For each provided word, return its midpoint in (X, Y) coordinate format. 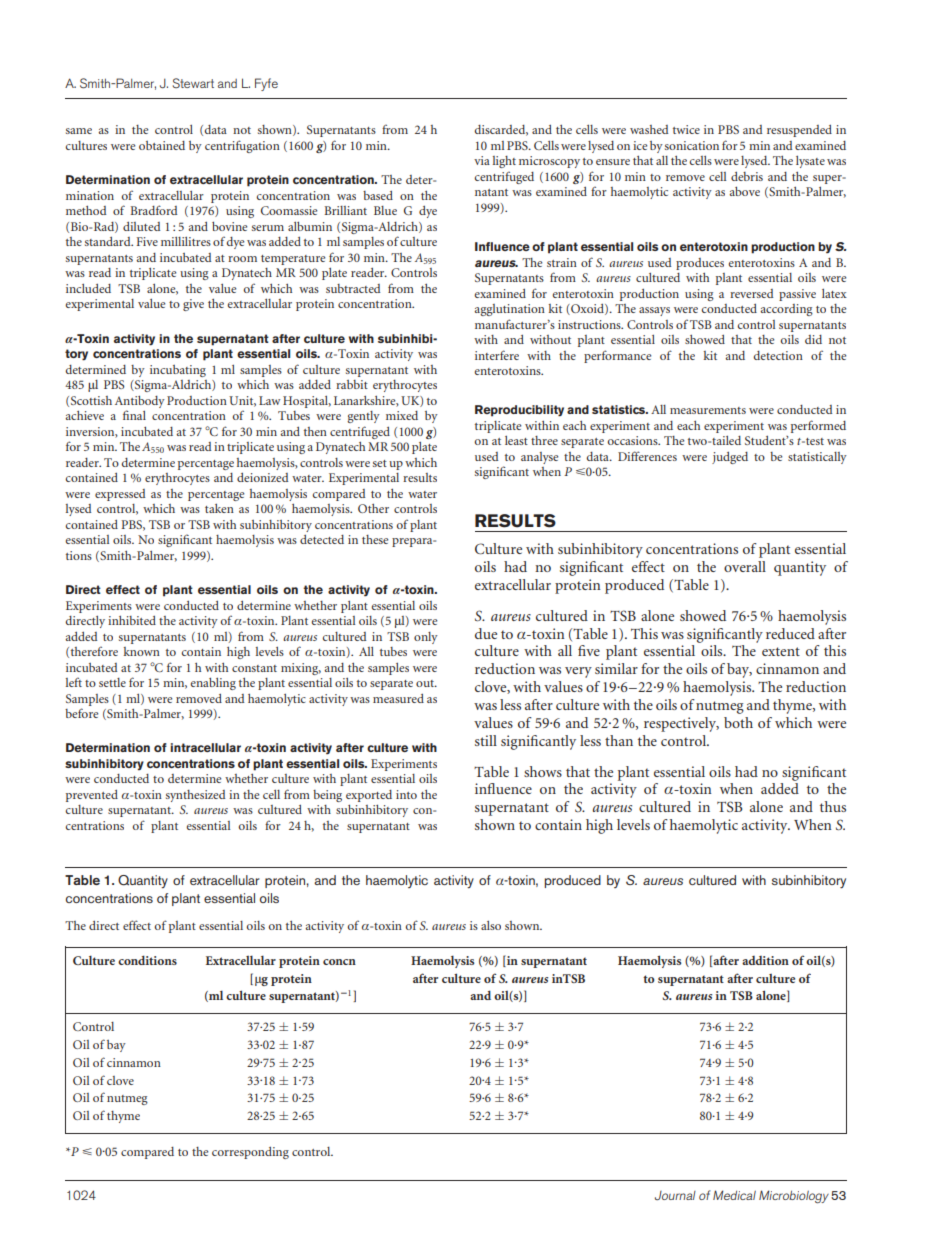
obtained (162, 145)
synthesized (195, 796)
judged (730, 458)
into (406, 794)
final (134, 415)
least (516, 440)
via (482, 160)
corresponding (250, 1153)
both (738, 722)
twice (686, 129)
